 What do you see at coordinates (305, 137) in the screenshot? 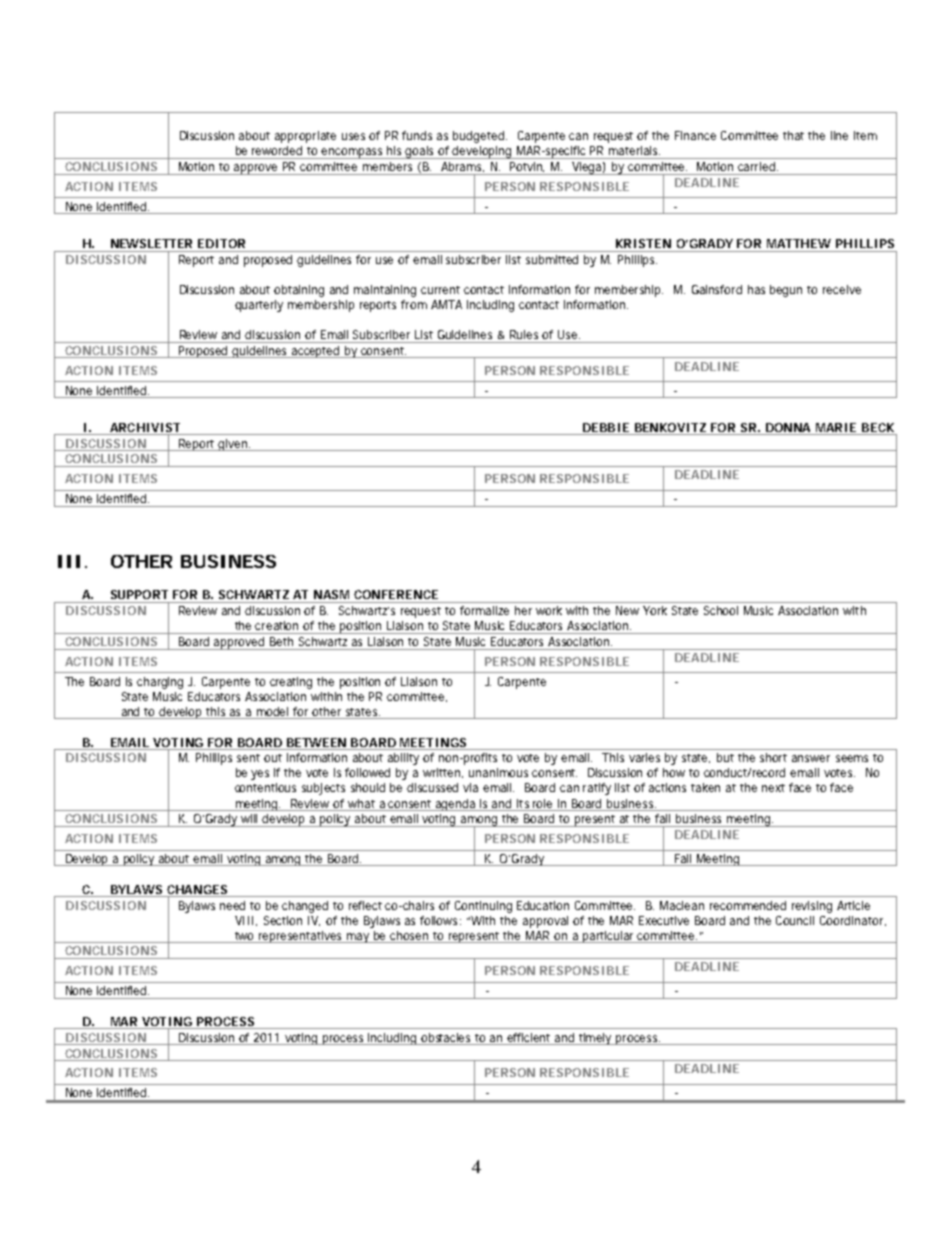
I see `appropriate` at bounding box center [305, 137].
